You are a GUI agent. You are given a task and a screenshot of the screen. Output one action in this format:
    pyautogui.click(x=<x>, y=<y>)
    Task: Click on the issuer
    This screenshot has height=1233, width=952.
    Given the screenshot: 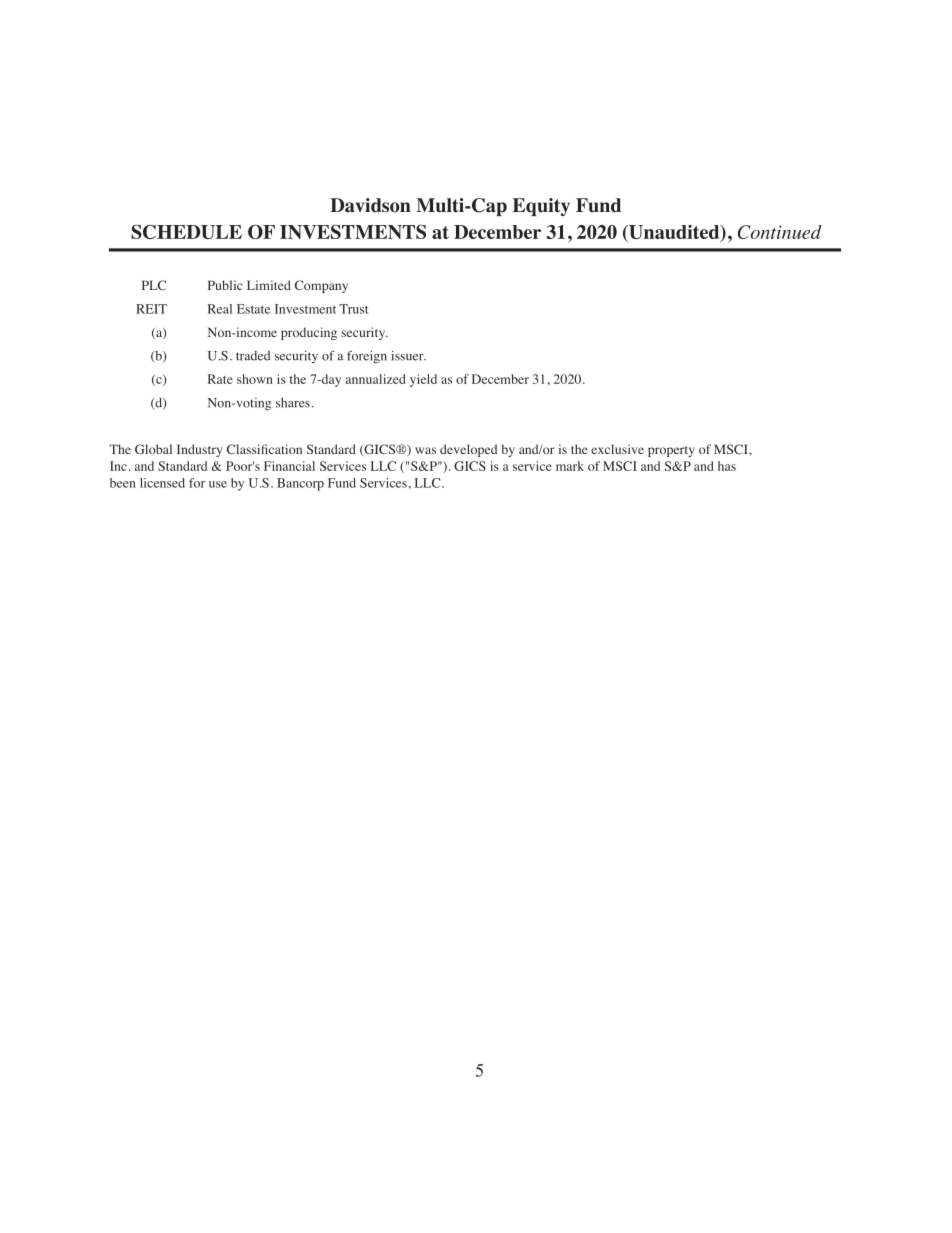 What is the action you would take?
    pyautogui.click(x=408, y=356)
